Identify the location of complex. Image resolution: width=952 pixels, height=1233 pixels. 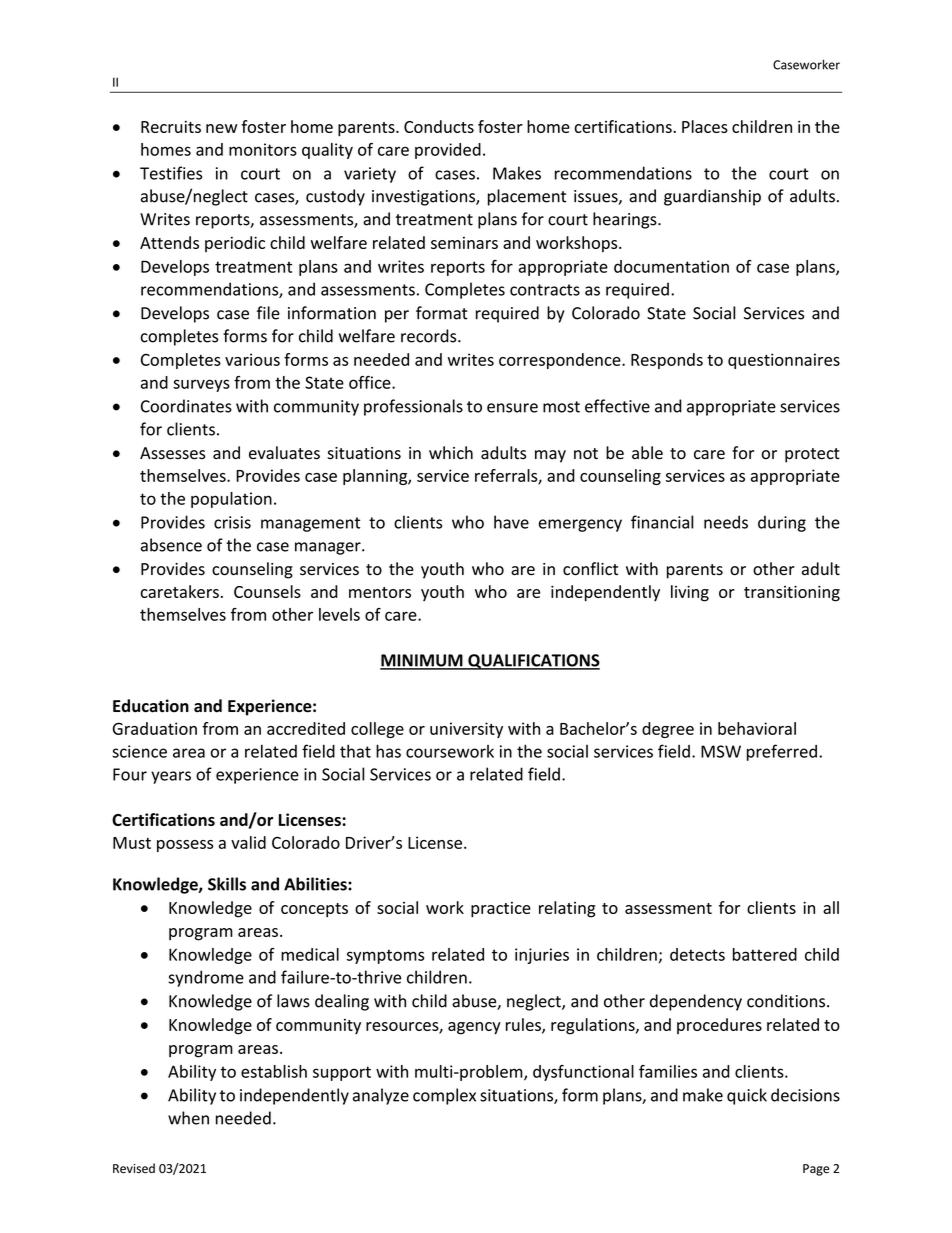
(444, 1096).
